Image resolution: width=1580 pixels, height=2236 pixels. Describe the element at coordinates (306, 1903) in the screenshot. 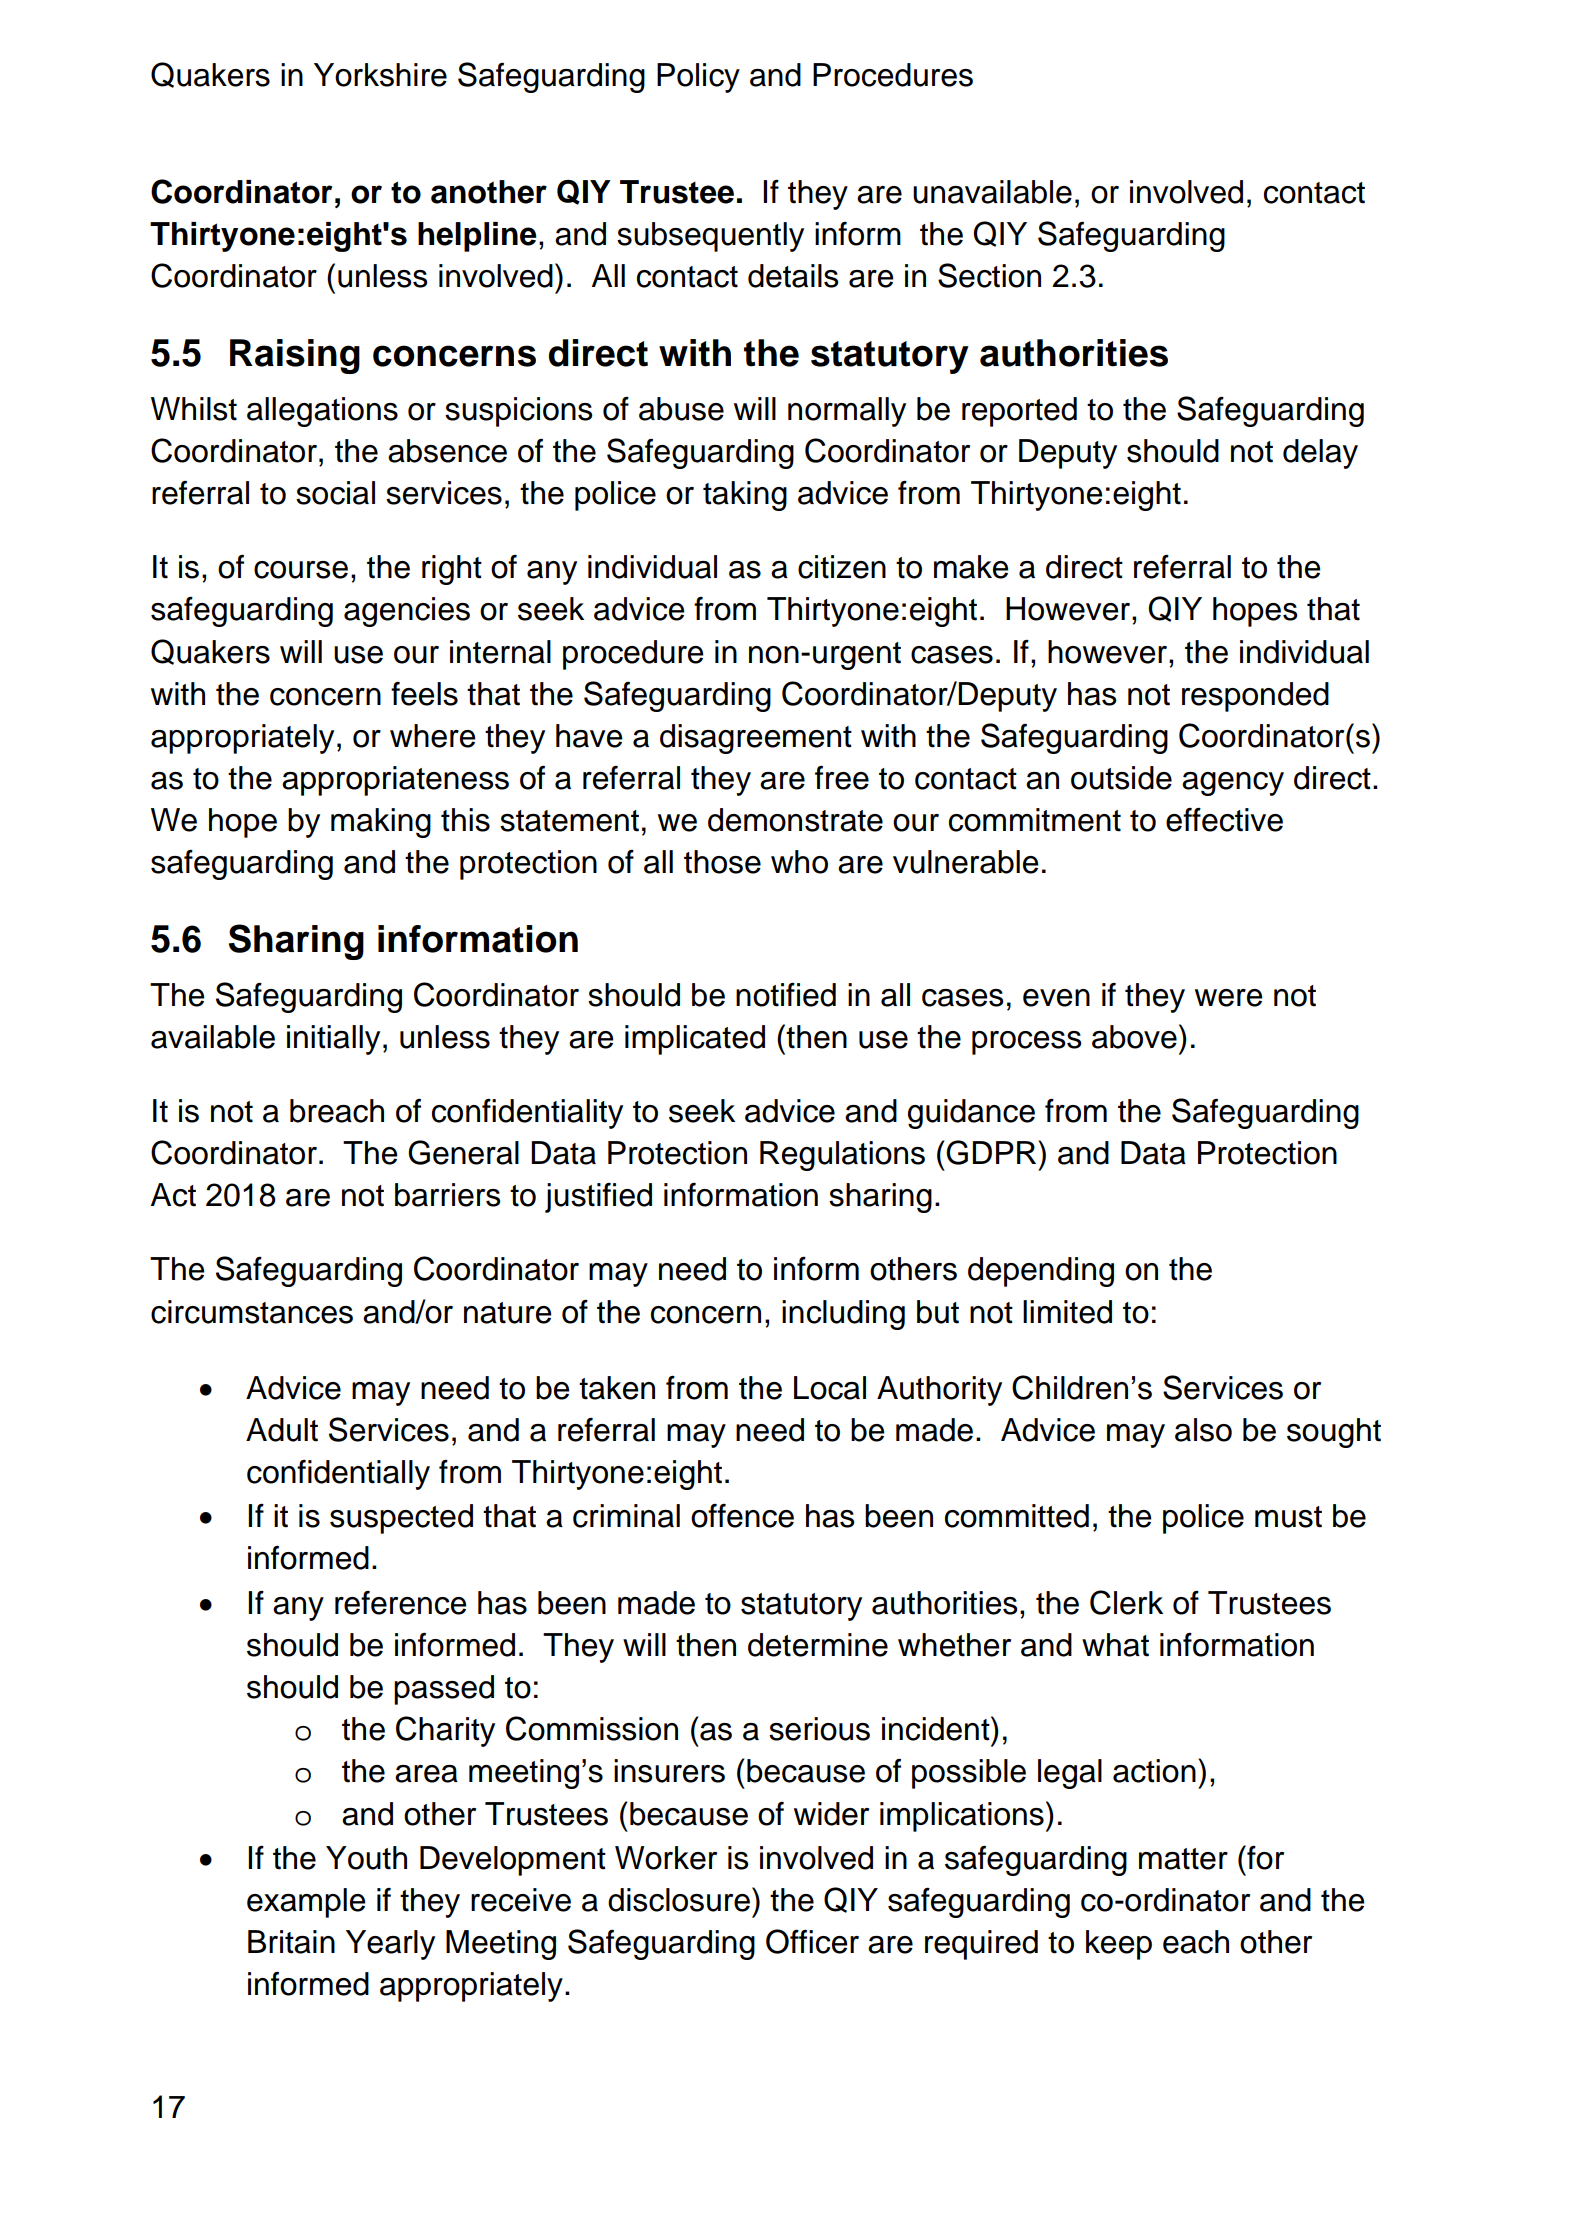

I see `example` at that location.
